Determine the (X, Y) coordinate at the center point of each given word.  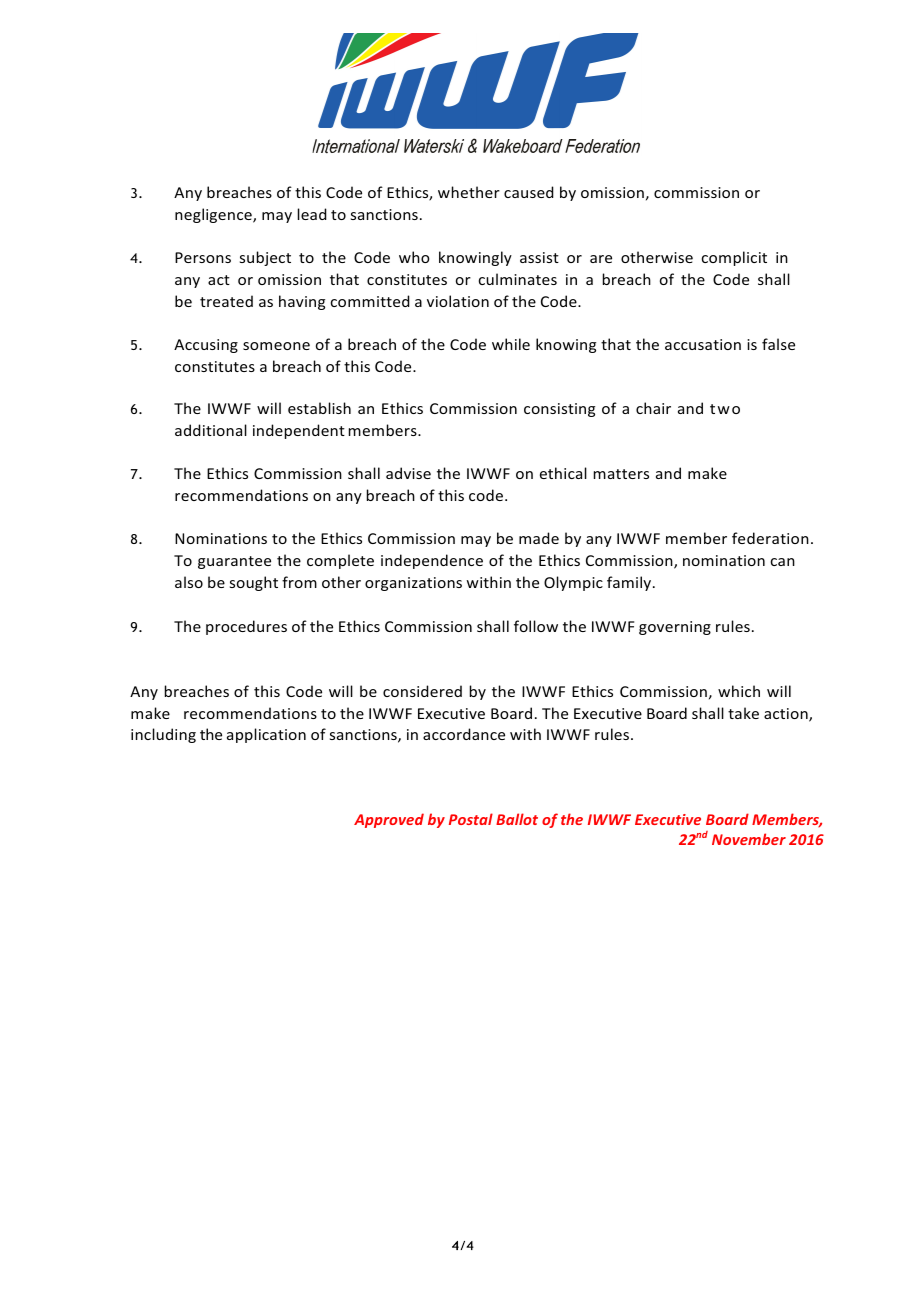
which (739, 691)
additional (211, 430)
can (783, 562)
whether (469, 192)
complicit (734, 258)
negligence (214, 215)
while (511, 344)
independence (432, 561)
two (725, 409)
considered (422, 691)
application (266, 735)
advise (408, 473)
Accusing (206, 346)
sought (254, 583)
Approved (389, 820)
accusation (703, 344)
